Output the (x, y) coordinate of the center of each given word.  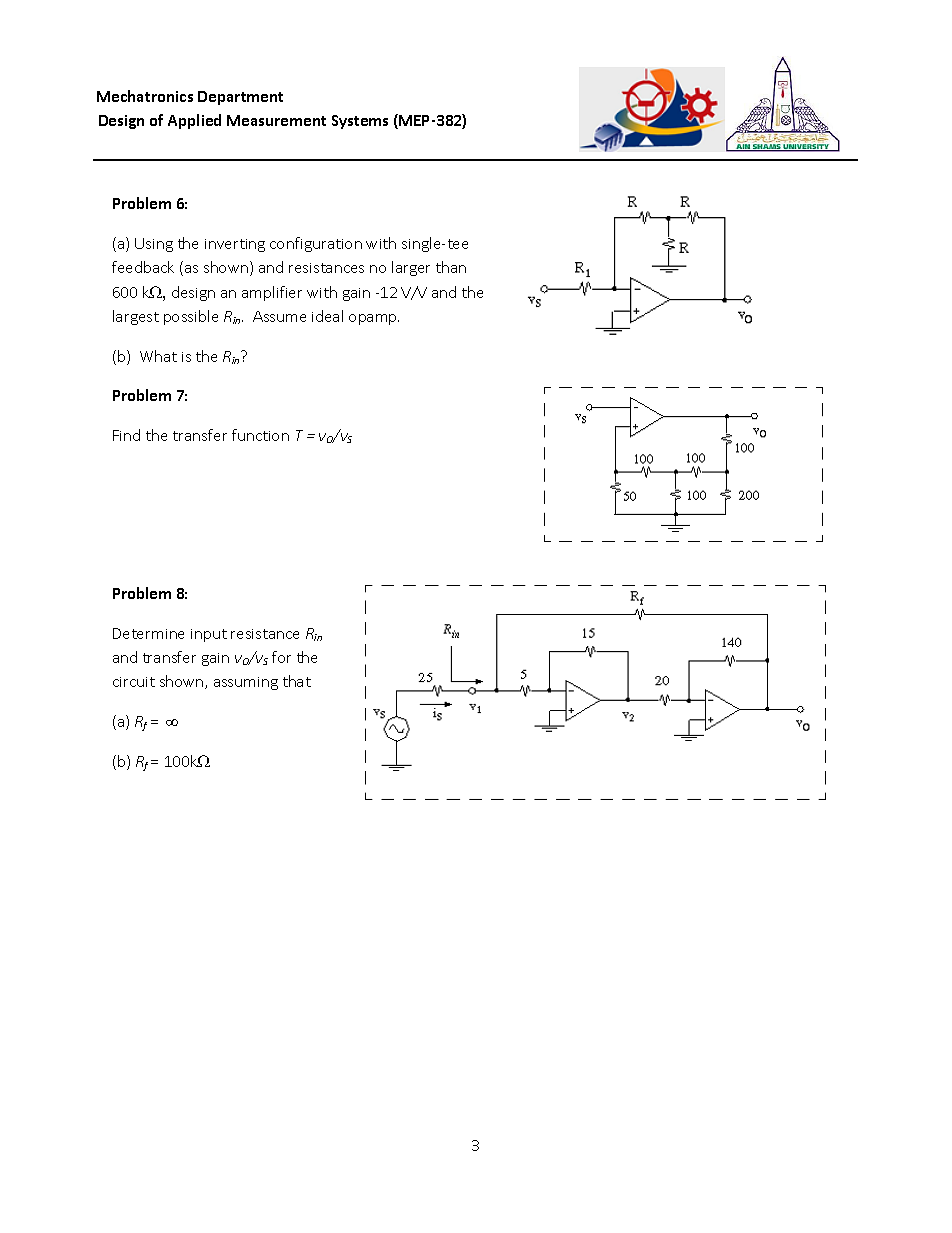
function (260, 435)
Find (126, 435)
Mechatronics (145, 96)
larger (411, 268)
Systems (360, 122)
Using (154, 245)
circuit (134, 682)
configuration (316, 244)
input (209, 635)
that (297, 681)
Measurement (276, 120)
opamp (374, 319)
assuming (246, 683)
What (158, 356)
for (281, 657)
